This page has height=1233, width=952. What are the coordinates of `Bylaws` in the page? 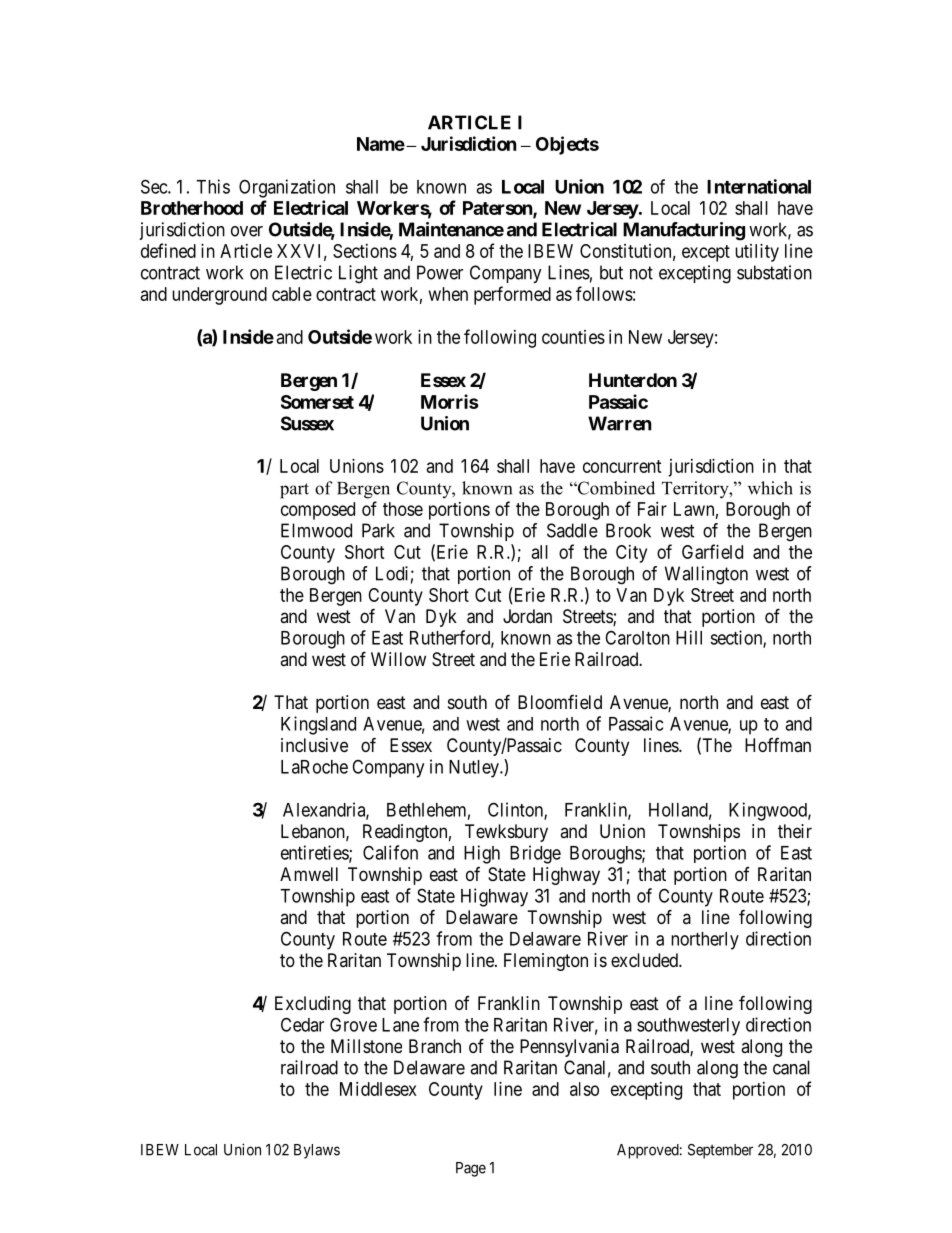 It's located at (317, 1151).
